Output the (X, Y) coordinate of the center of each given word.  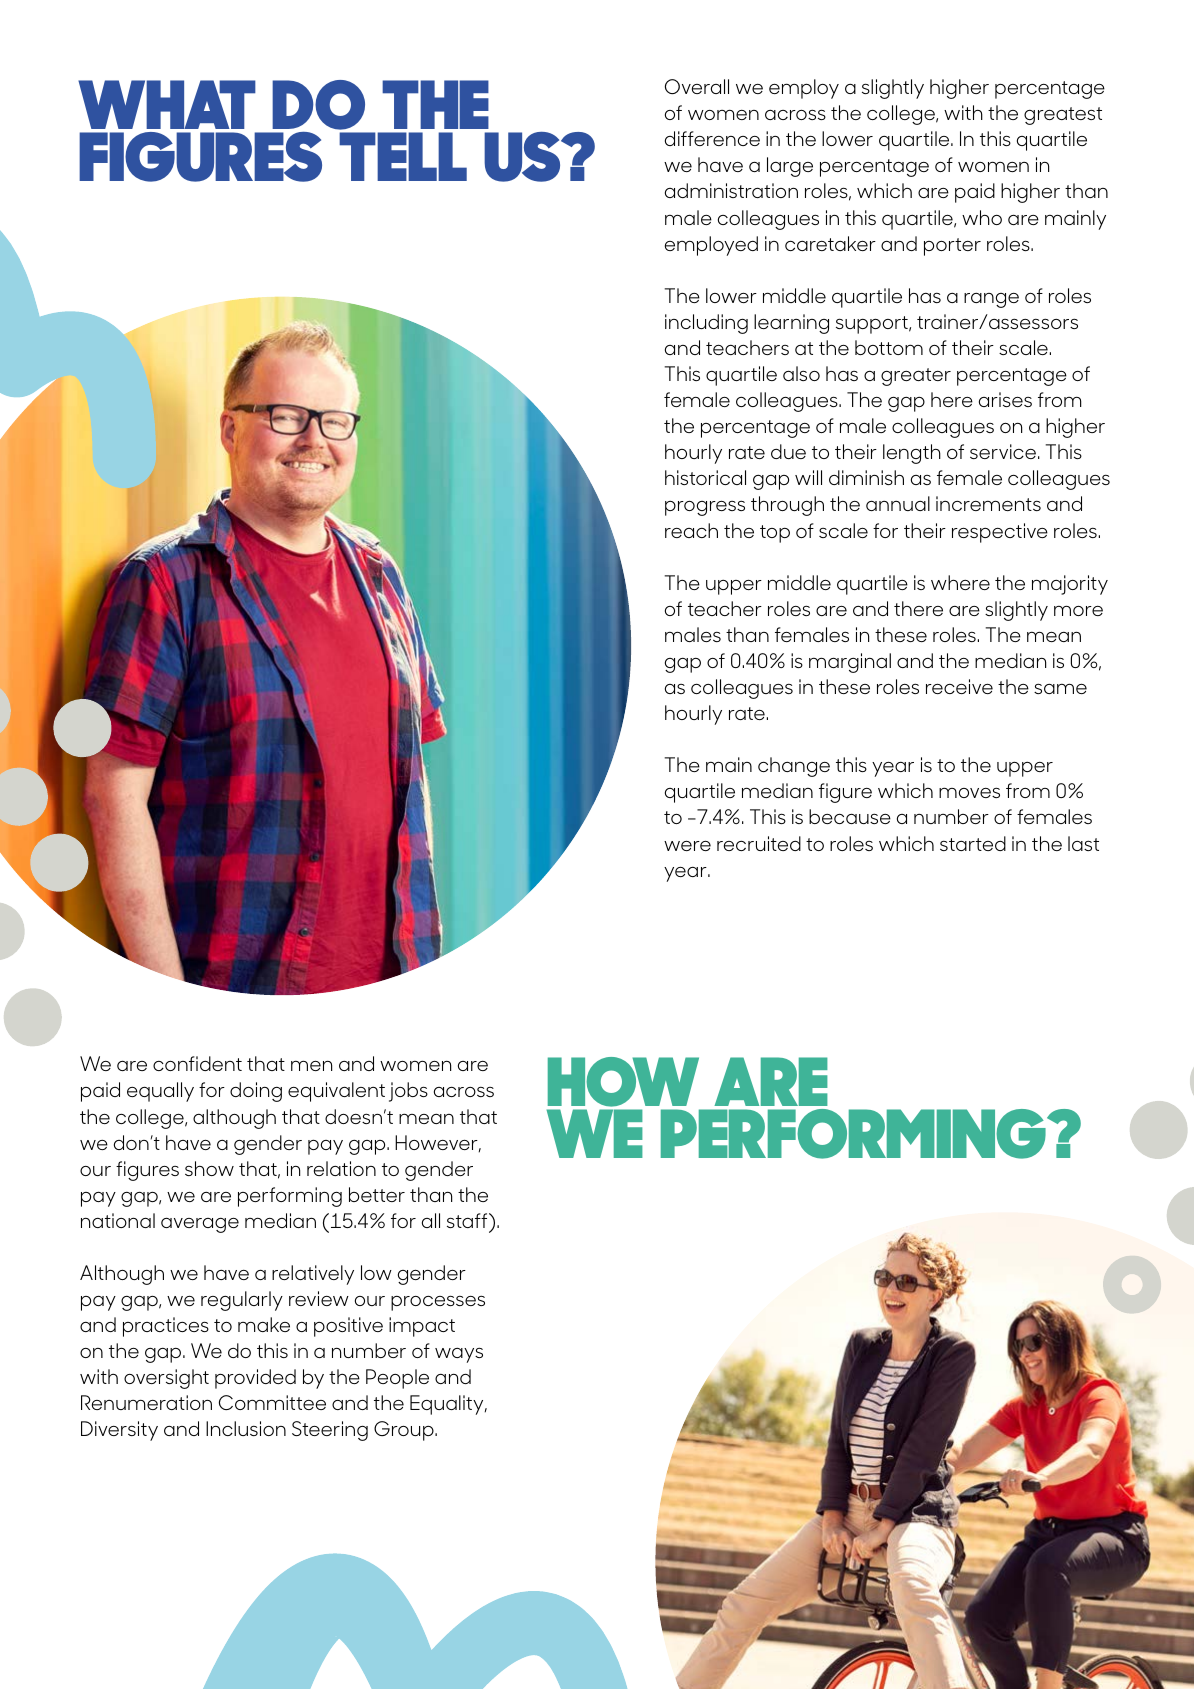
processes (438, 1303)
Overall (697, 86)
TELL (403, 156)
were (687, 846)
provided (255, 1379)
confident (197, 1063)
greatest (1063, 116)
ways (459, 1355)
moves (969, 792)
